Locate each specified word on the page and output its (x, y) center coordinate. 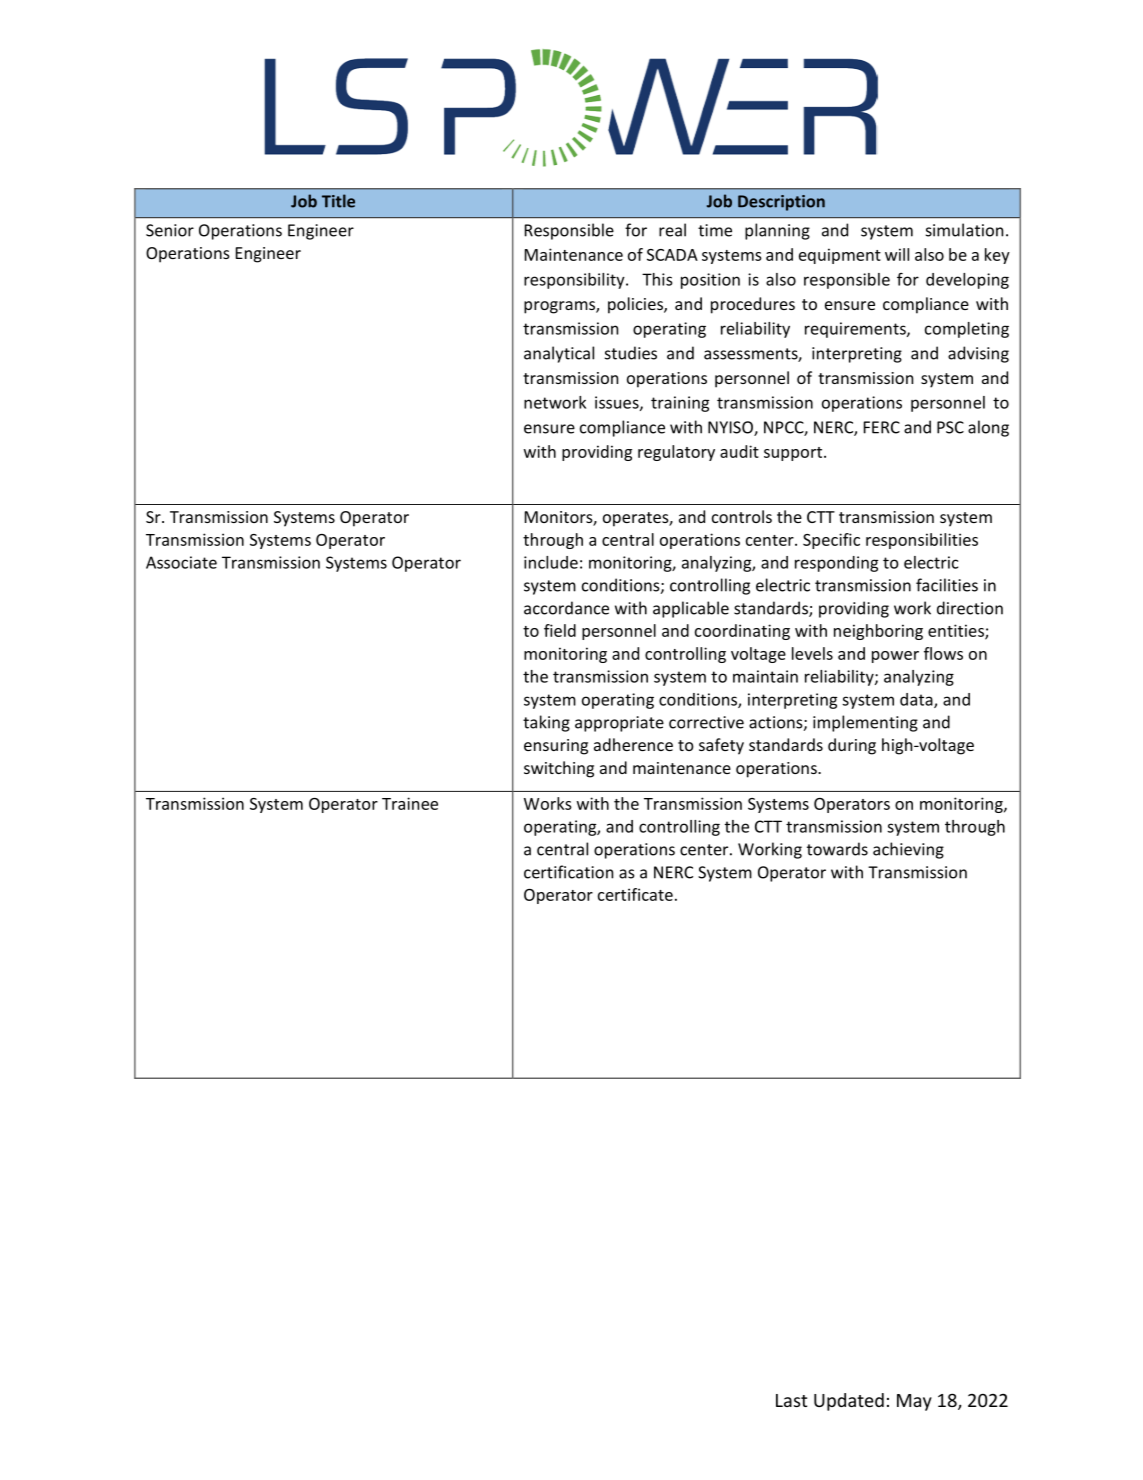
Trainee (410, 803)
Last (791, 1400)
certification (568, 872)
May (914, 1402)
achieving (908, 850)
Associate (181, 562)
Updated (849, 1402)
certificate (635, 894)
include (551, 562)
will (897, 254)
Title (338, 201)
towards (837, 849)
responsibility (575, 281)
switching (559, 769)
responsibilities (922, 541)
